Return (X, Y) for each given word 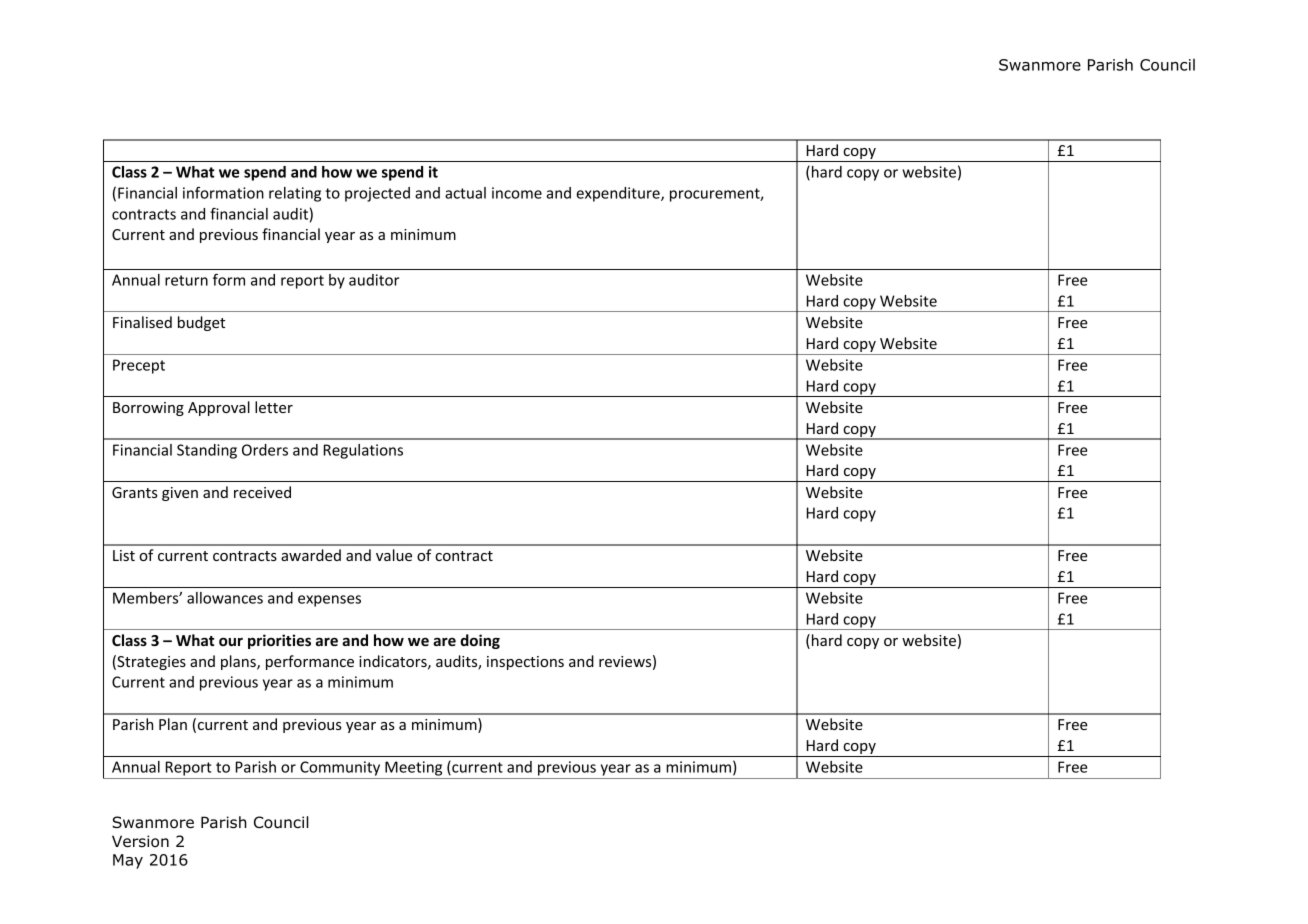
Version (140, 841)
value (394, 555)
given (180, 494)
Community (340, 768)
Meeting (413, 768)
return (186, 280)
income (517, 193)
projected (377, 194)
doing (480, 641)
